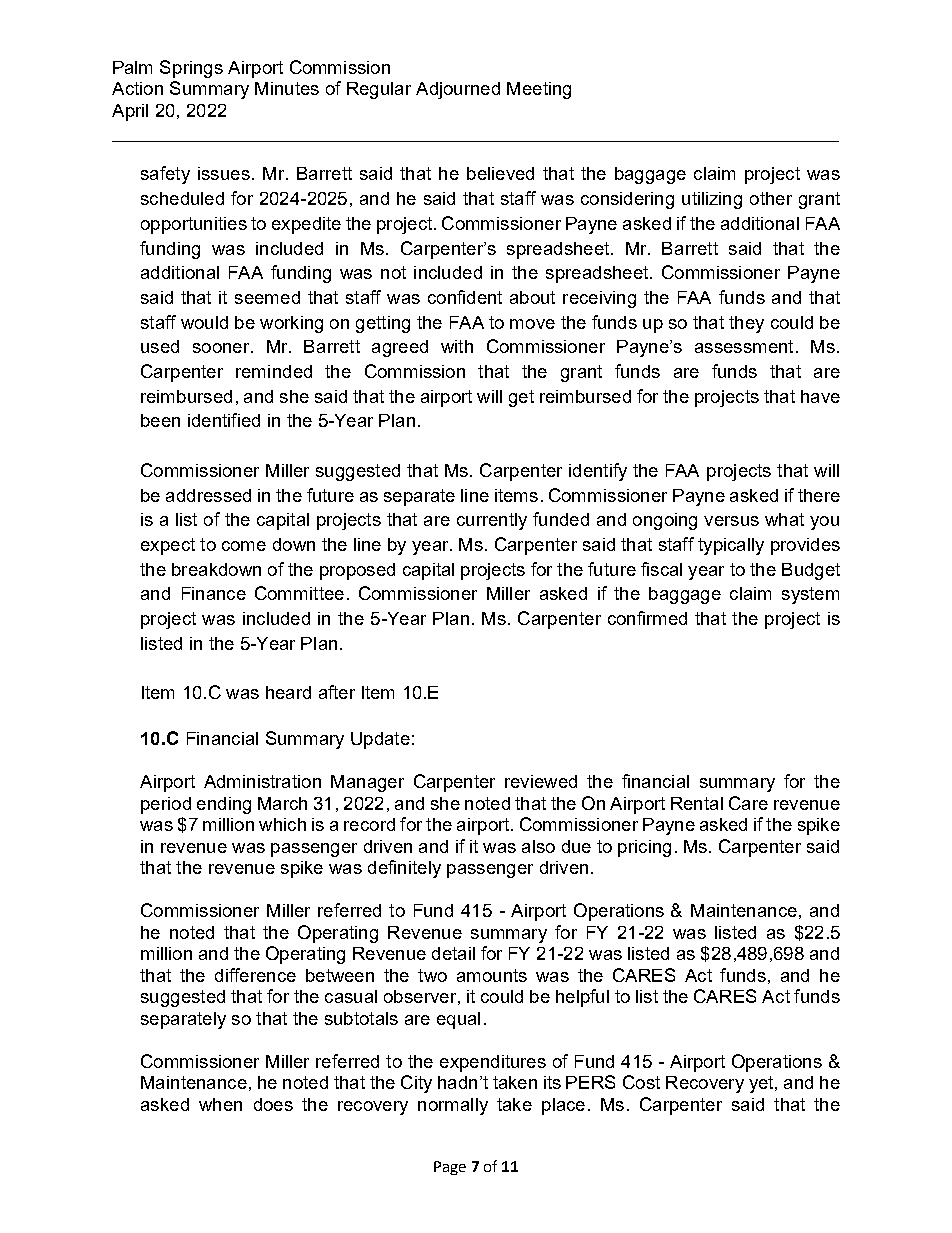  Describe the element at coordinates (220, 1104) in the screenshot. I see `when` at that location.
